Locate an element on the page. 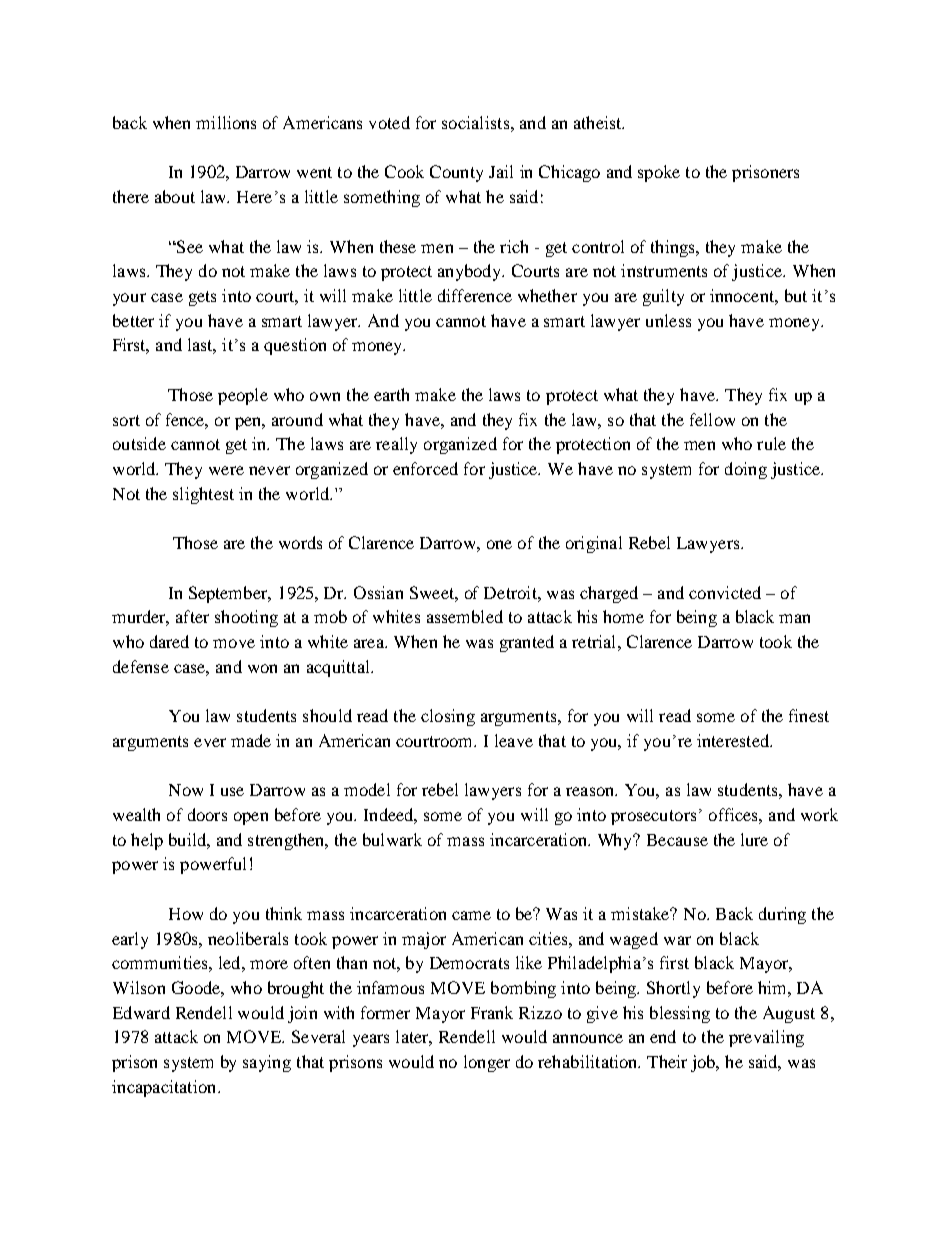 The image size is (952, 1233). spoke is located at coordinates (659, 173).
